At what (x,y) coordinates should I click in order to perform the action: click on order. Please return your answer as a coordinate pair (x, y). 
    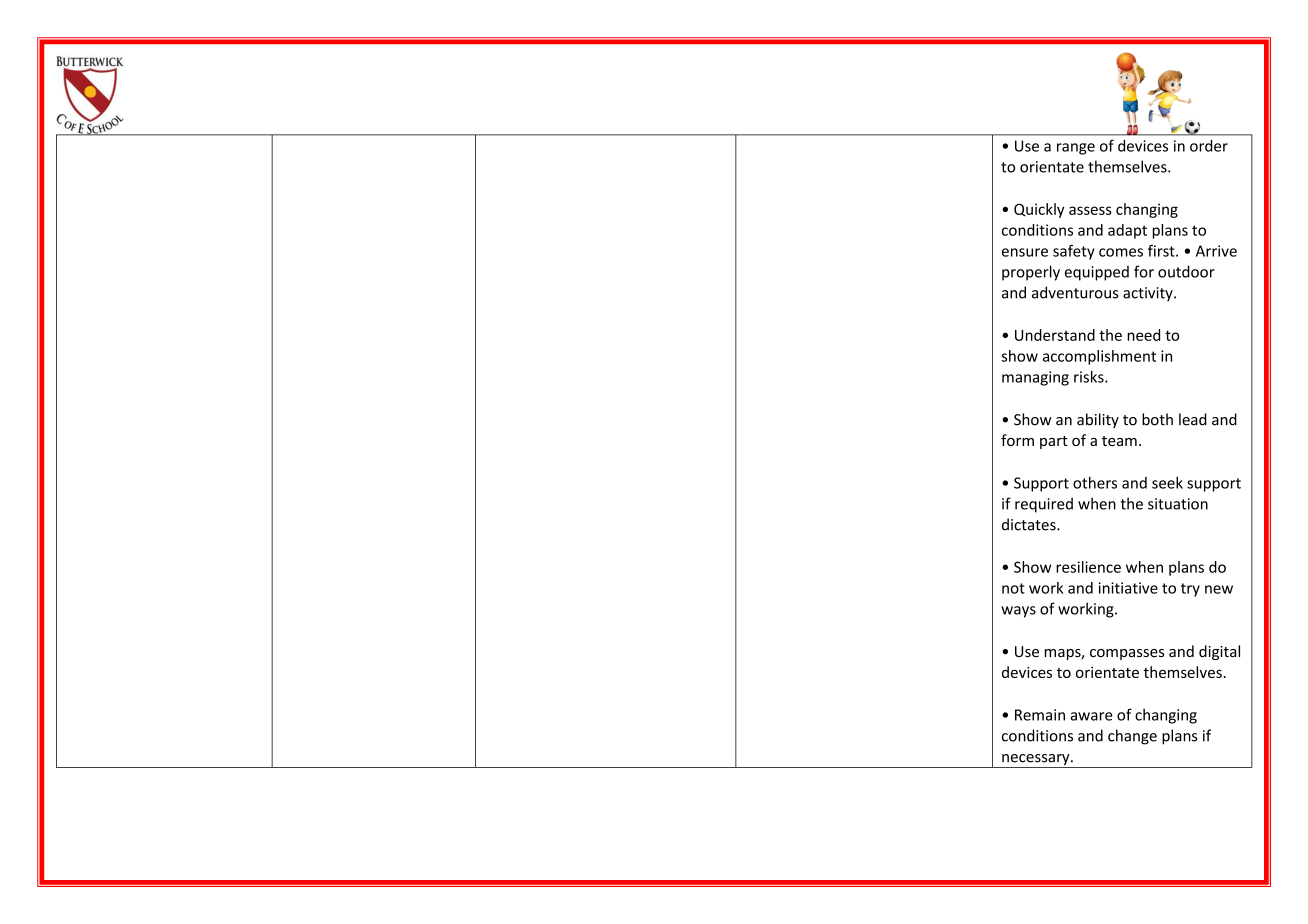
    Looking at the image, I should click on (1209, 146).
